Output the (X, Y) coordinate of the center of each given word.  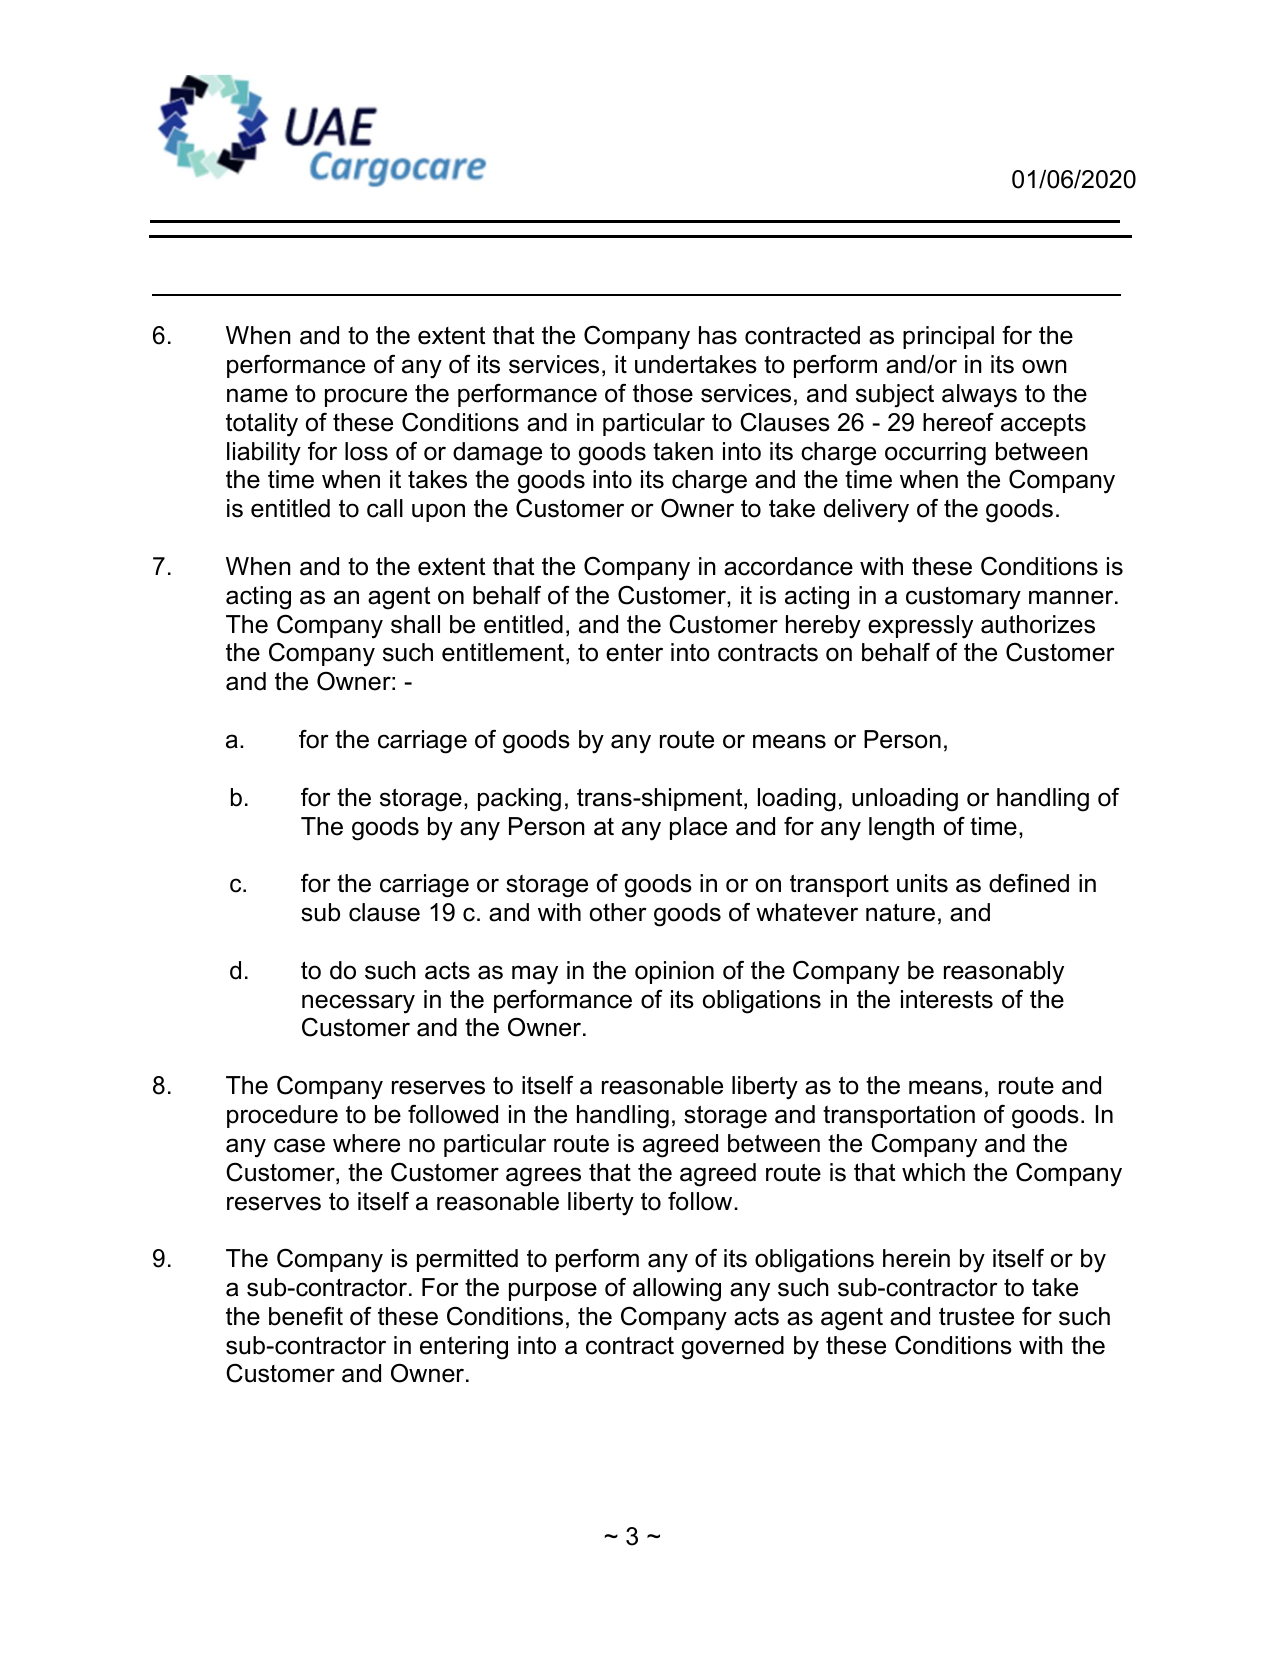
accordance (788, 566)
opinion (674, 972)
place (698, 828)
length (901, 829)
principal (948, 337)
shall (415, 624)
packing (519, 800)
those (663, 393)
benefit (306, 1316)
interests (947, 999)
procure (366, 397)
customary (963, 598)
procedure (282, 1116)
